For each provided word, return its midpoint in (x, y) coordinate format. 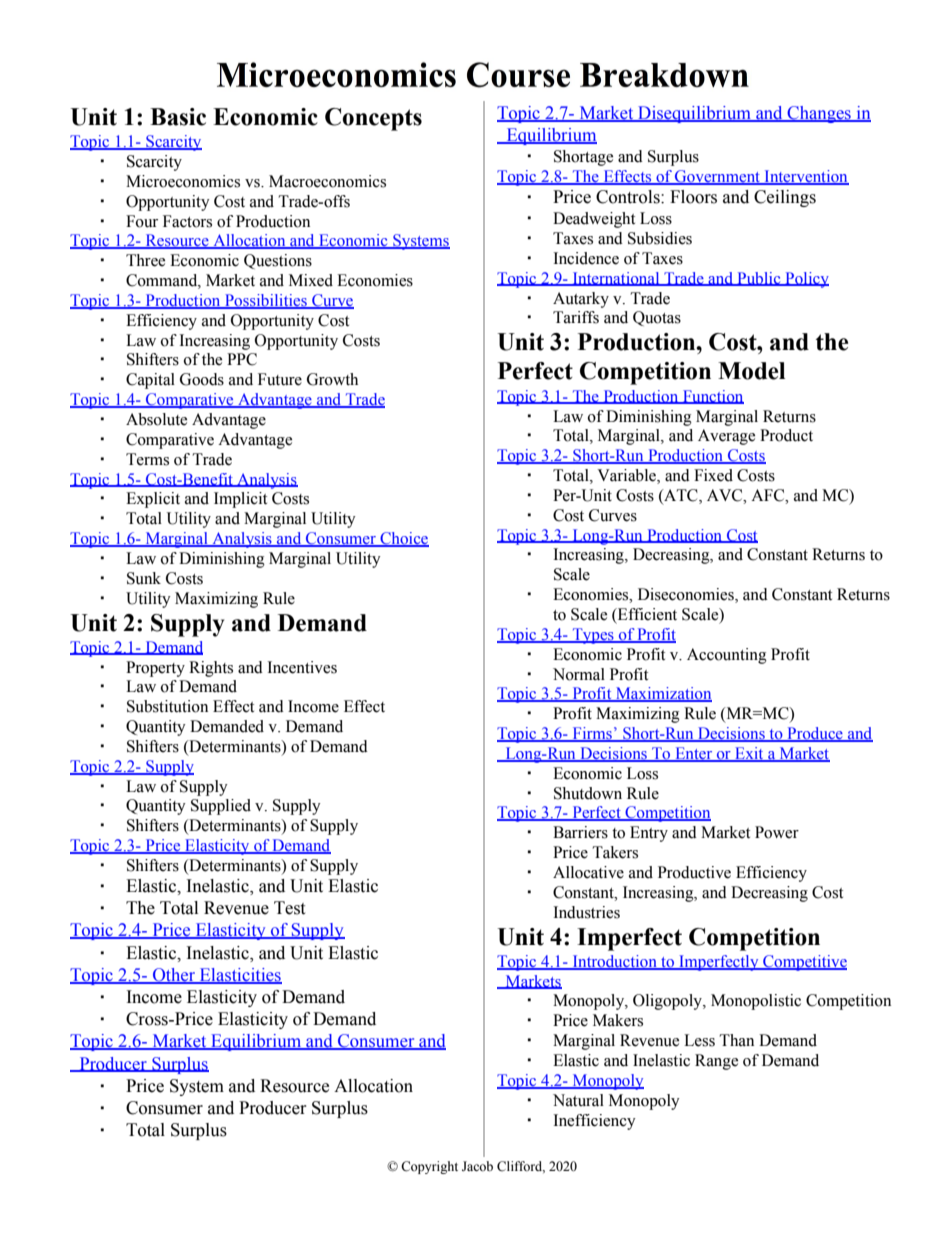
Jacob (477, 1166)
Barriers (580, 832)
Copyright (429, 1167)
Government (718, 177)
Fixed (713, 475)
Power (777, 832)
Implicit (240, 500)
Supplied (221, 807)
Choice (403, 539)
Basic (178, 117)
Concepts (373, 119)
